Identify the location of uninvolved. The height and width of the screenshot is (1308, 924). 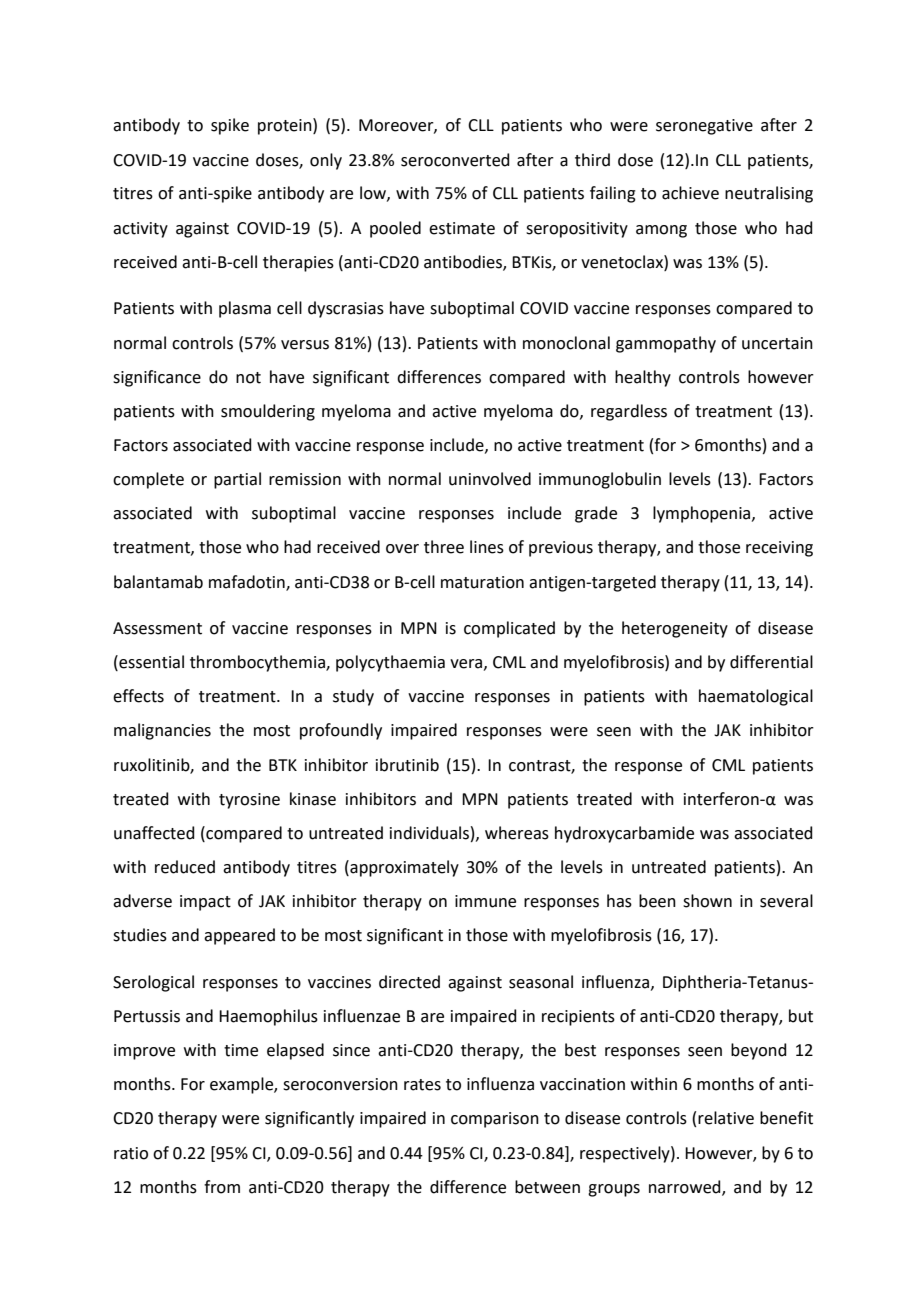
(490, 479).
